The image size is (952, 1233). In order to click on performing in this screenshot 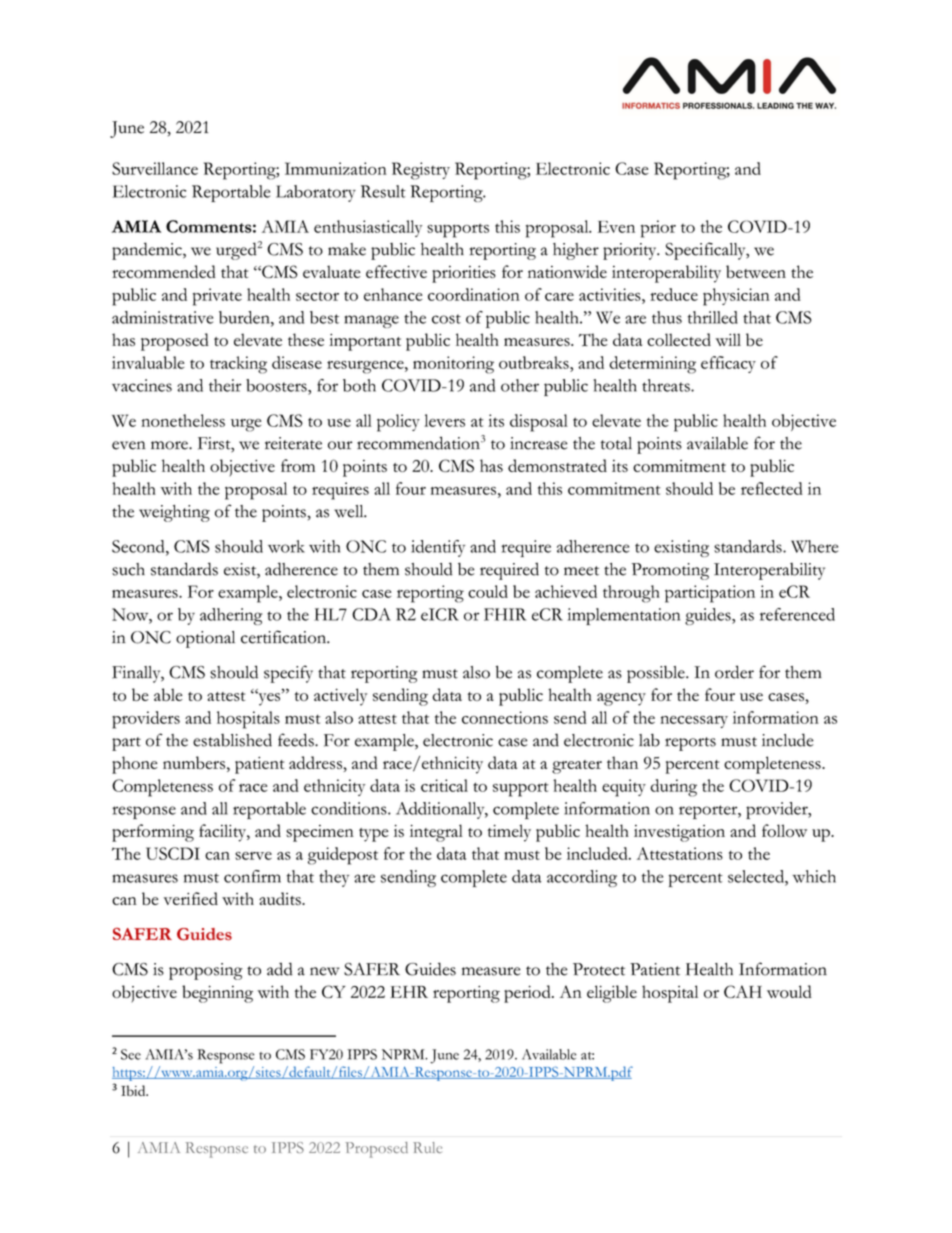, I will do `click(153, 833)`.
